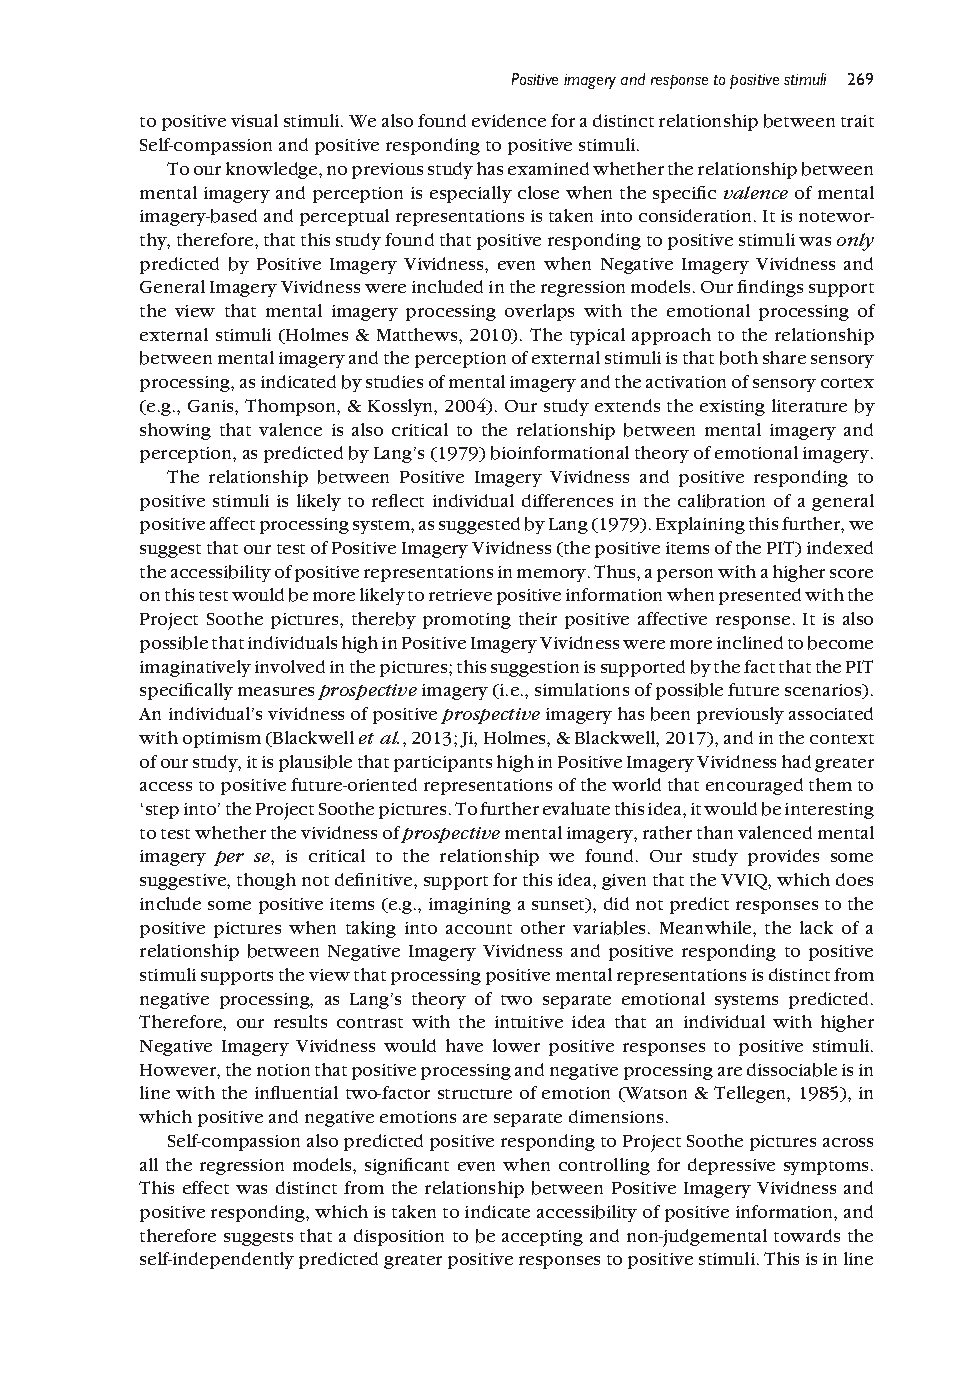  Describe the element at coordinates (206, 1187) in the screenshot. I see `effect` at that location.
